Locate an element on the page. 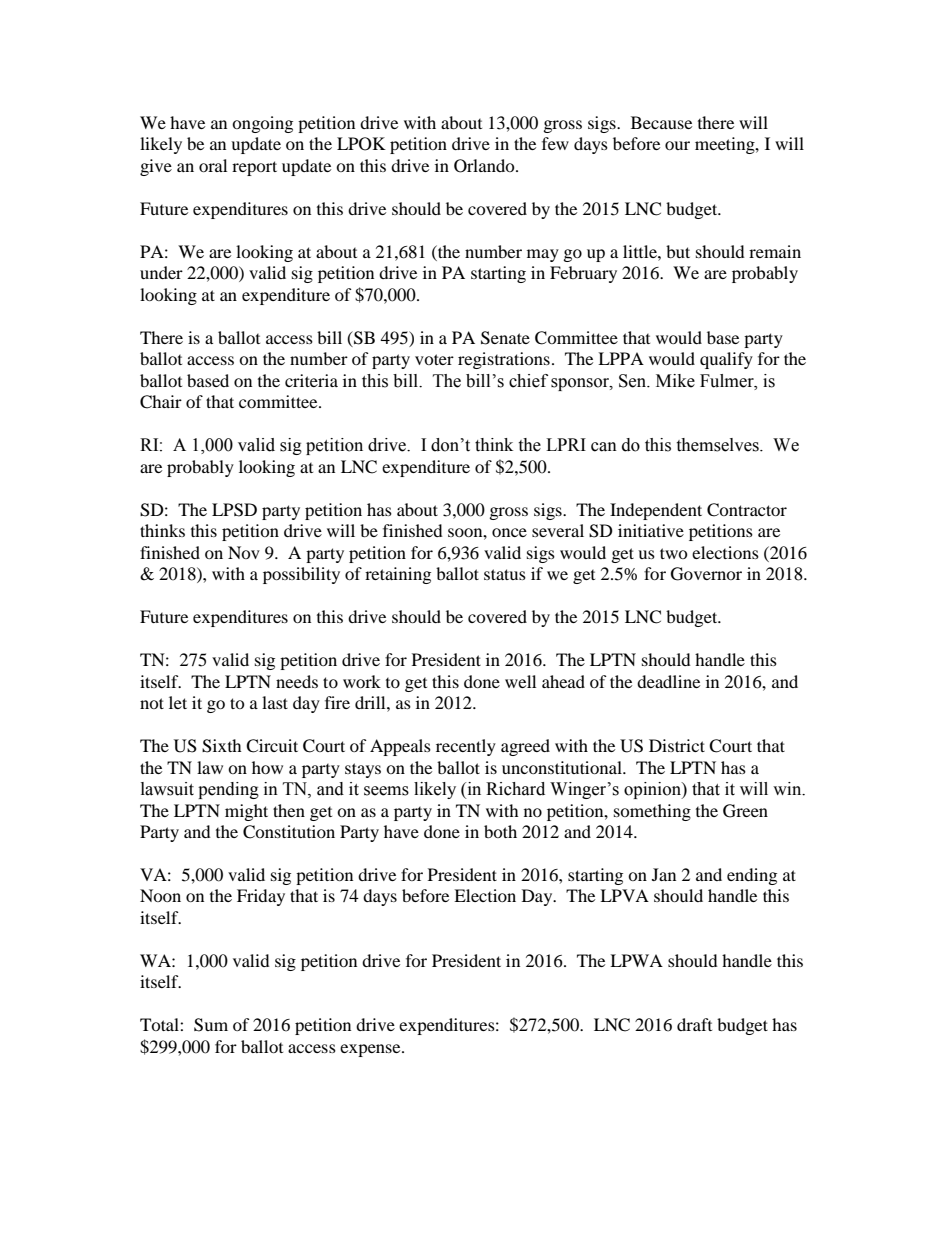  oral is located at coordinates (213, 165).
